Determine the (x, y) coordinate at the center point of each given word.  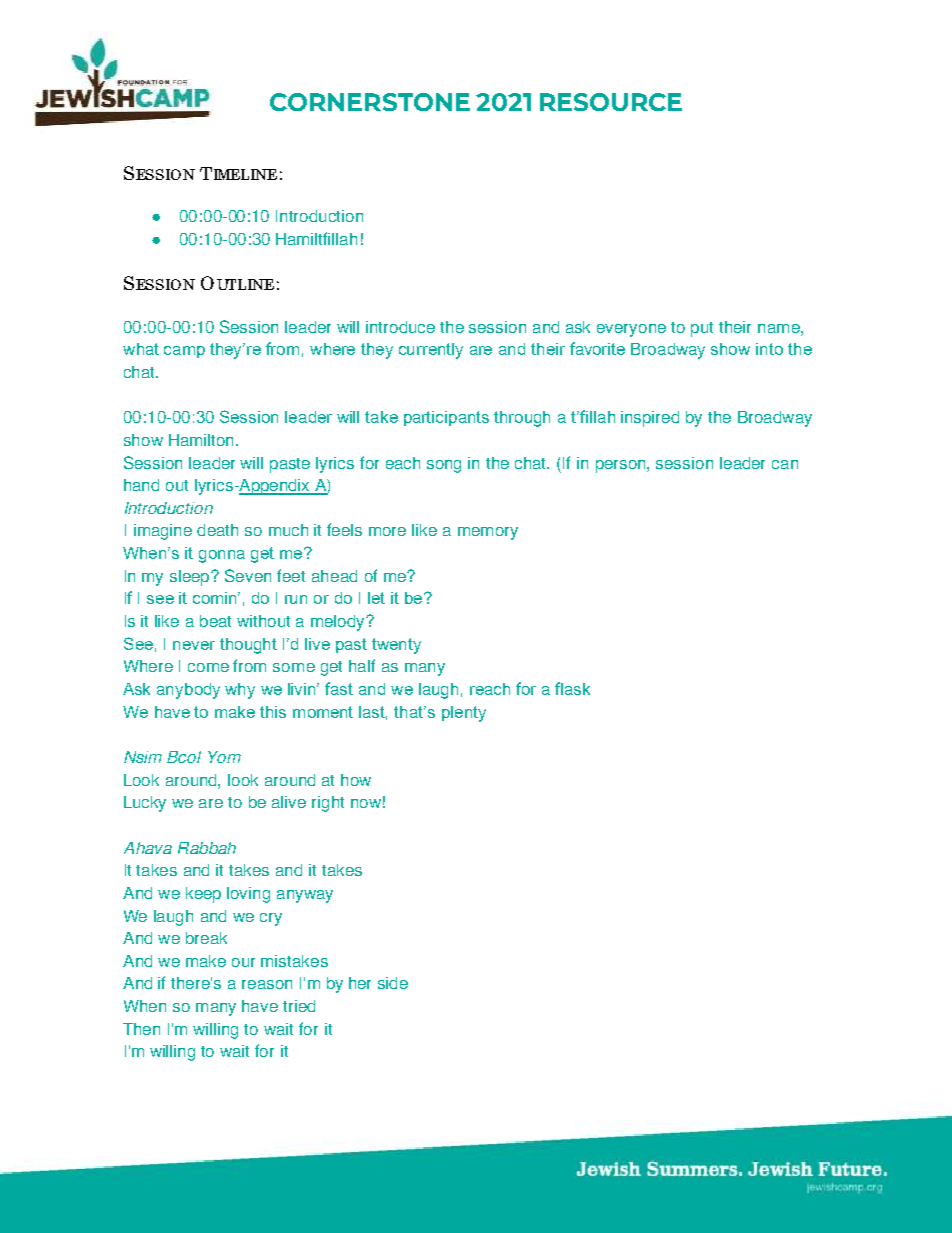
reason (267, 984)
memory (488, 533)
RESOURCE (611, 102)
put (702, 329)
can (785, 464)
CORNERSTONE (370, 102)
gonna (222, 556)
